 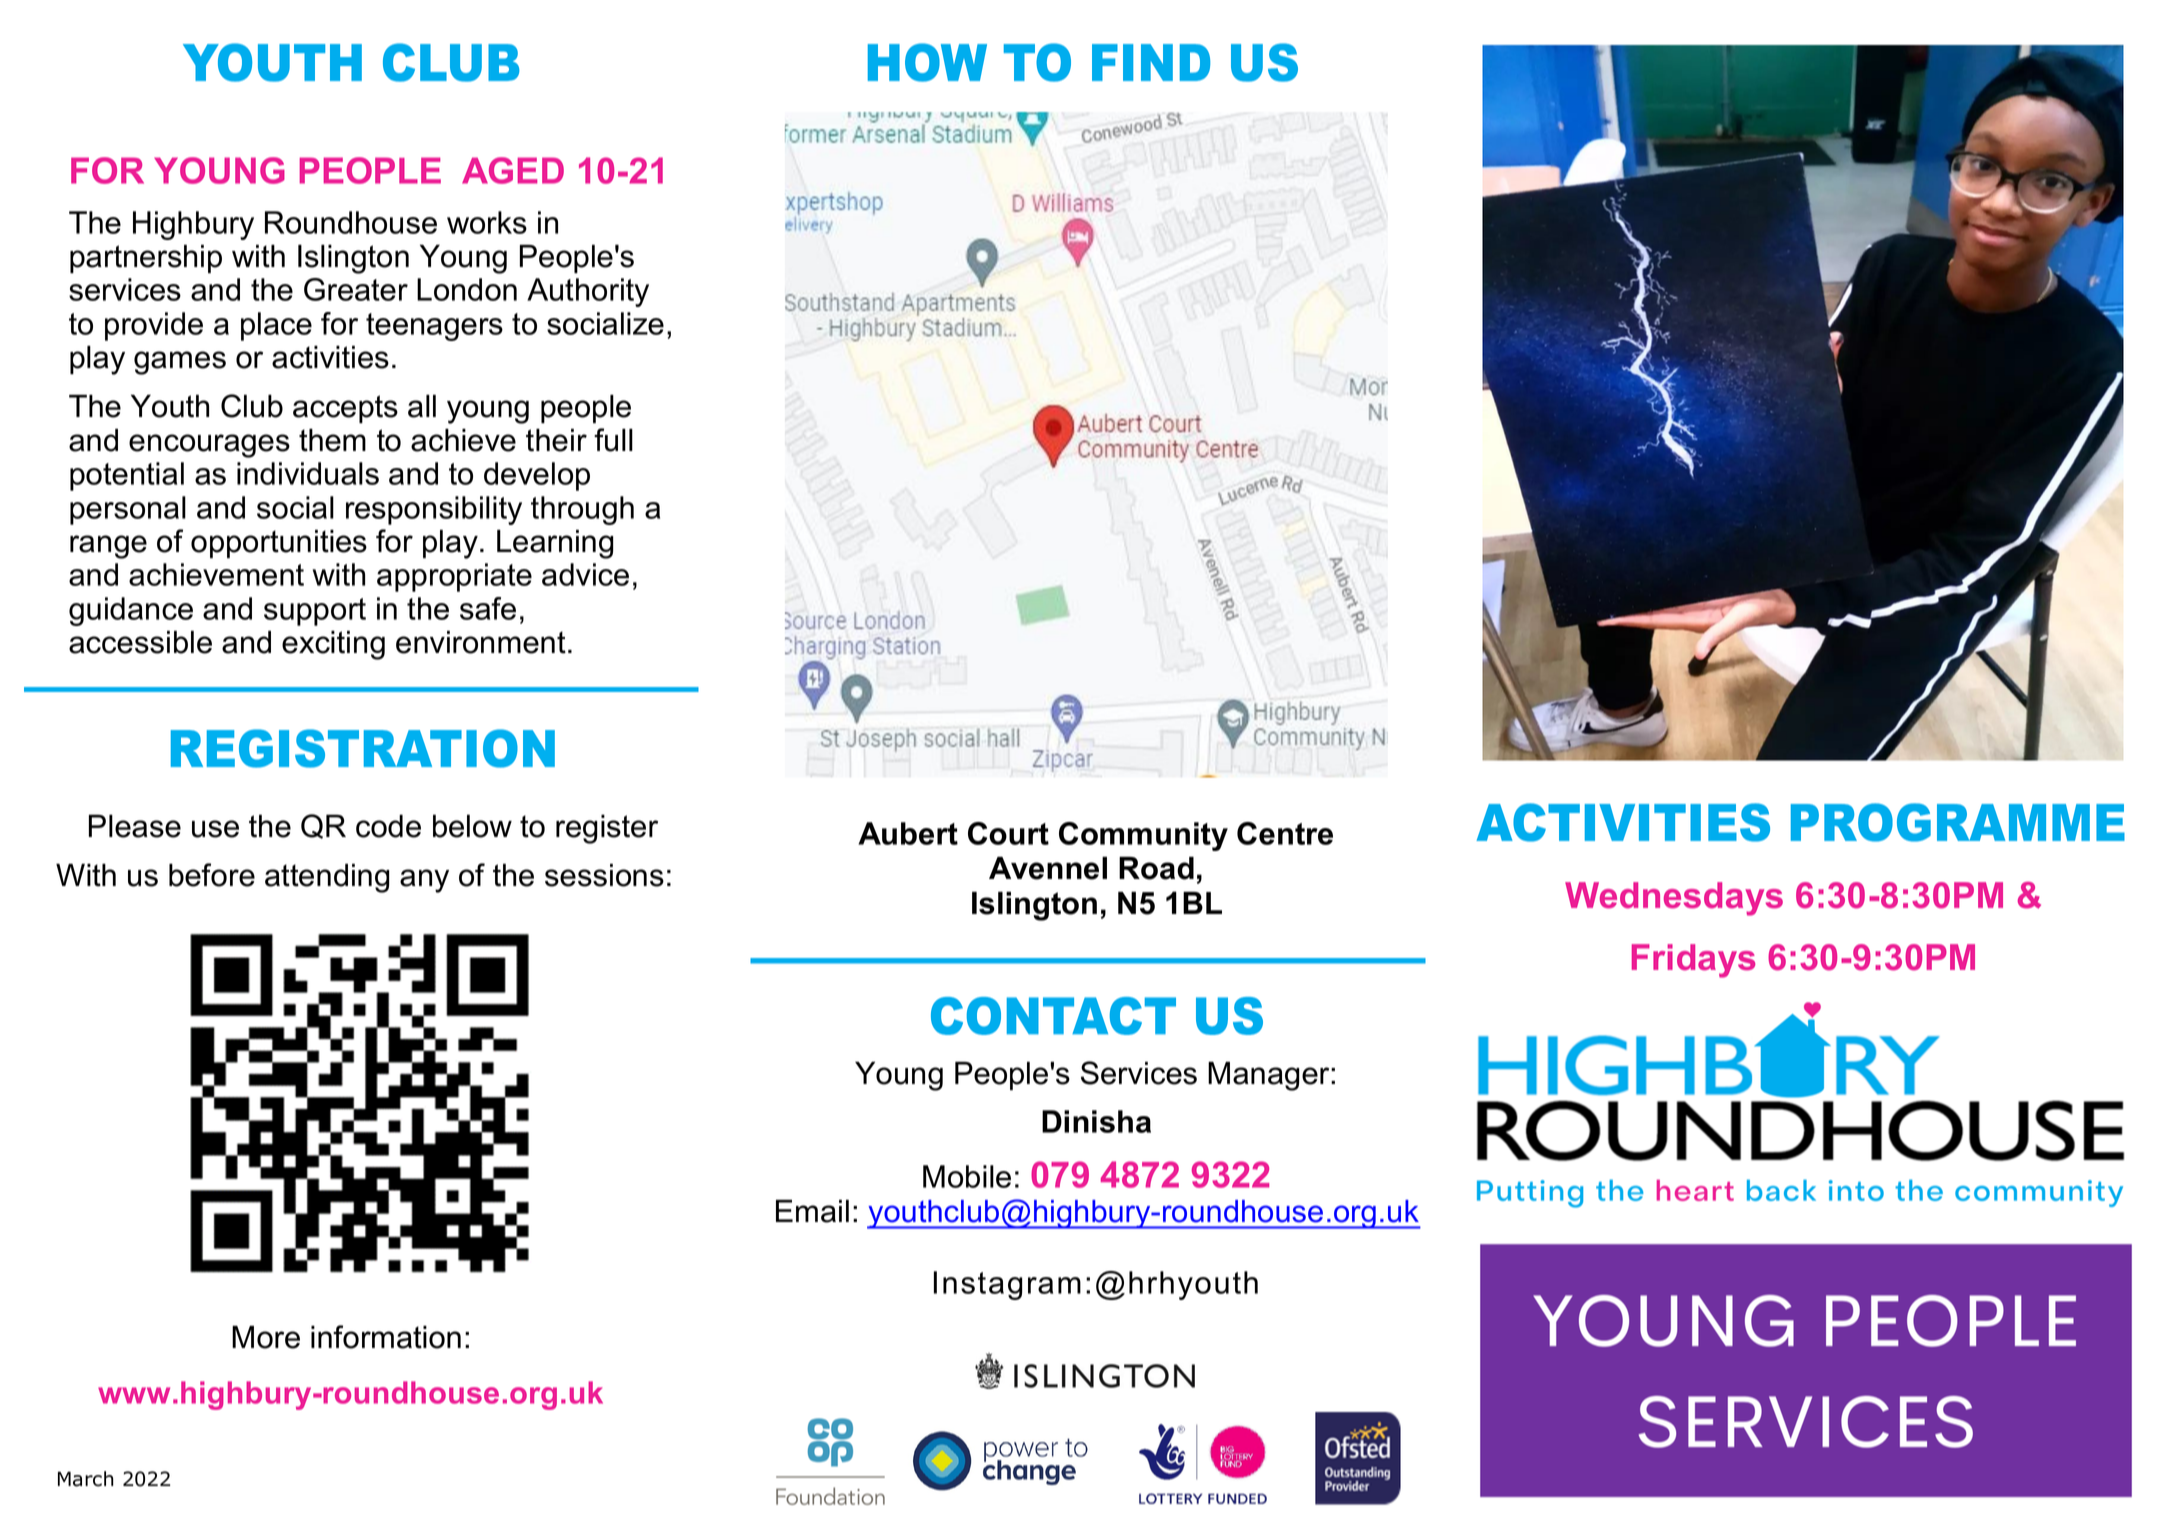 I want to click on information, so click(x=386, y=1337).
